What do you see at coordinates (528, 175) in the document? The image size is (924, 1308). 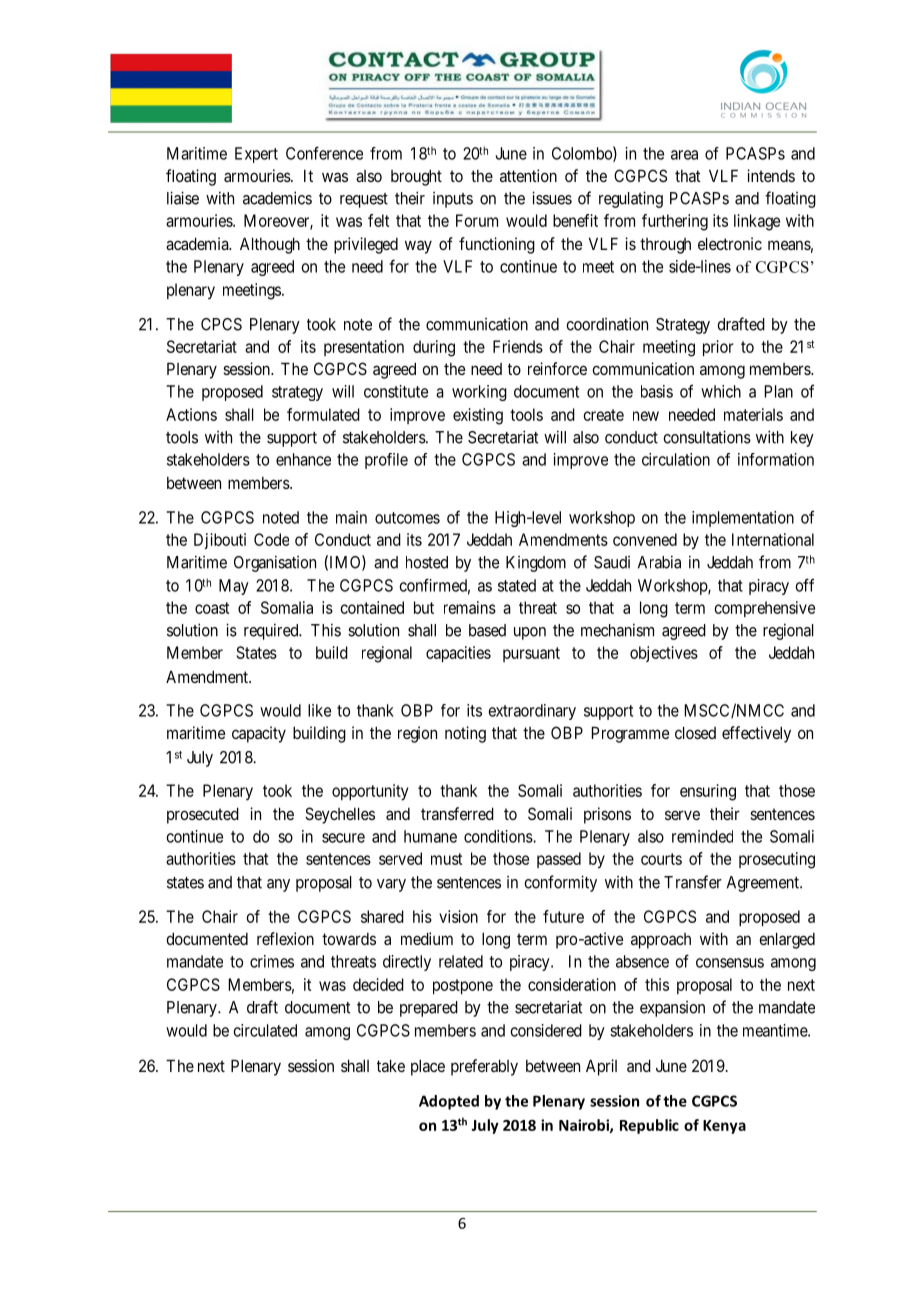 I see `attention` at bounding box center [528, 175].
